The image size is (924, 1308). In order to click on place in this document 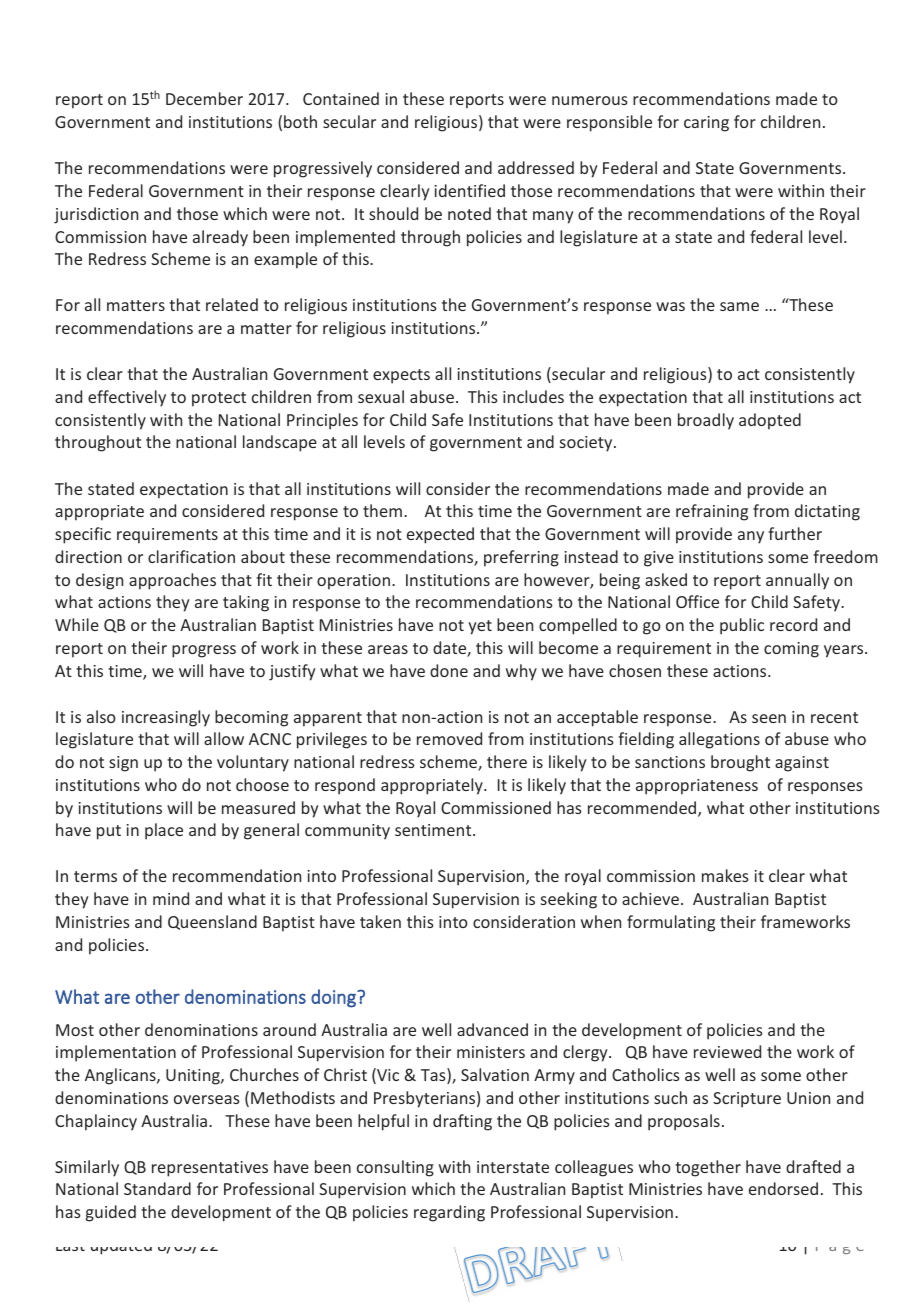, I will do `click(164, 831)`.
